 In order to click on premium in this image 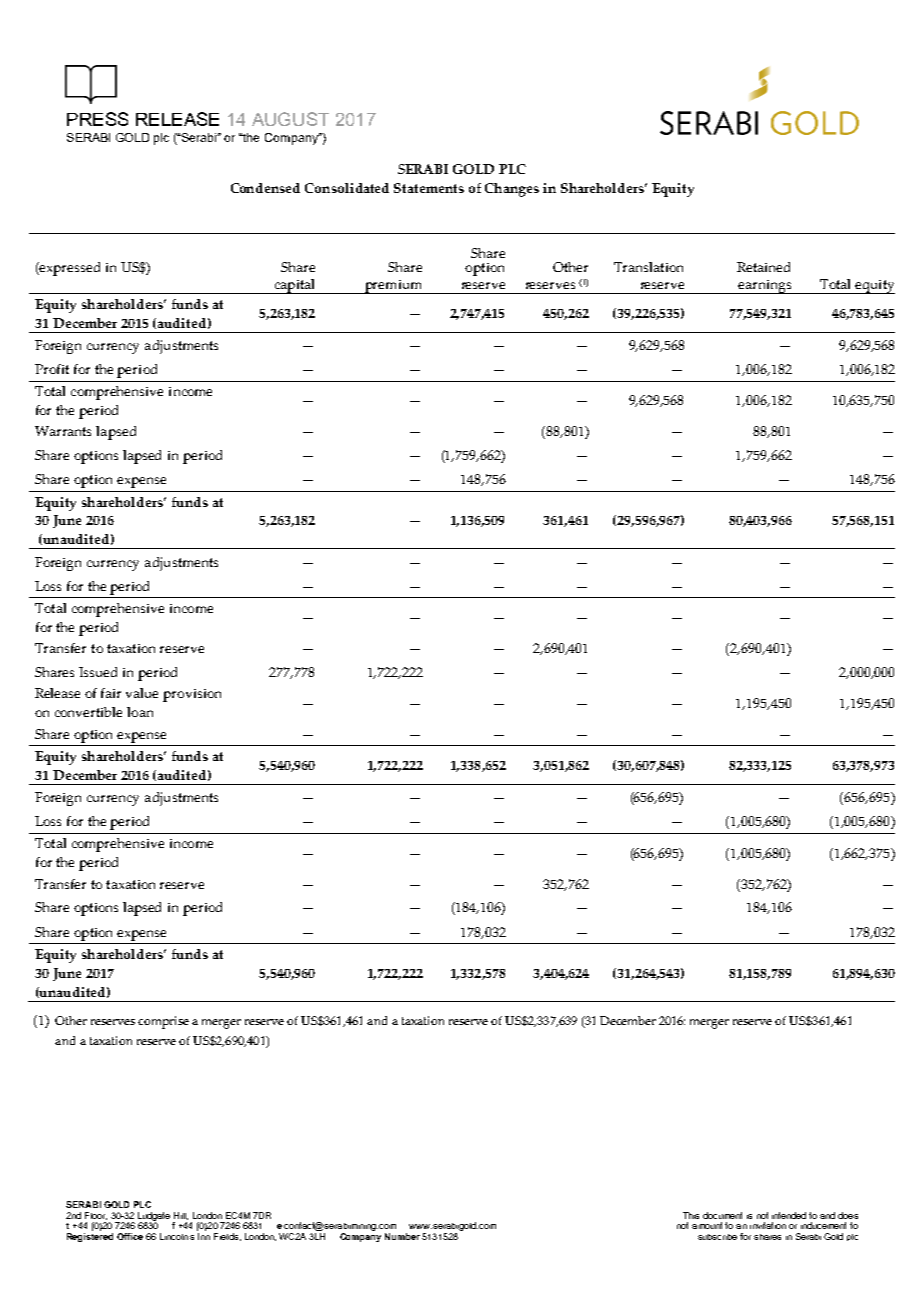, I will do `click(394, 287)`.
